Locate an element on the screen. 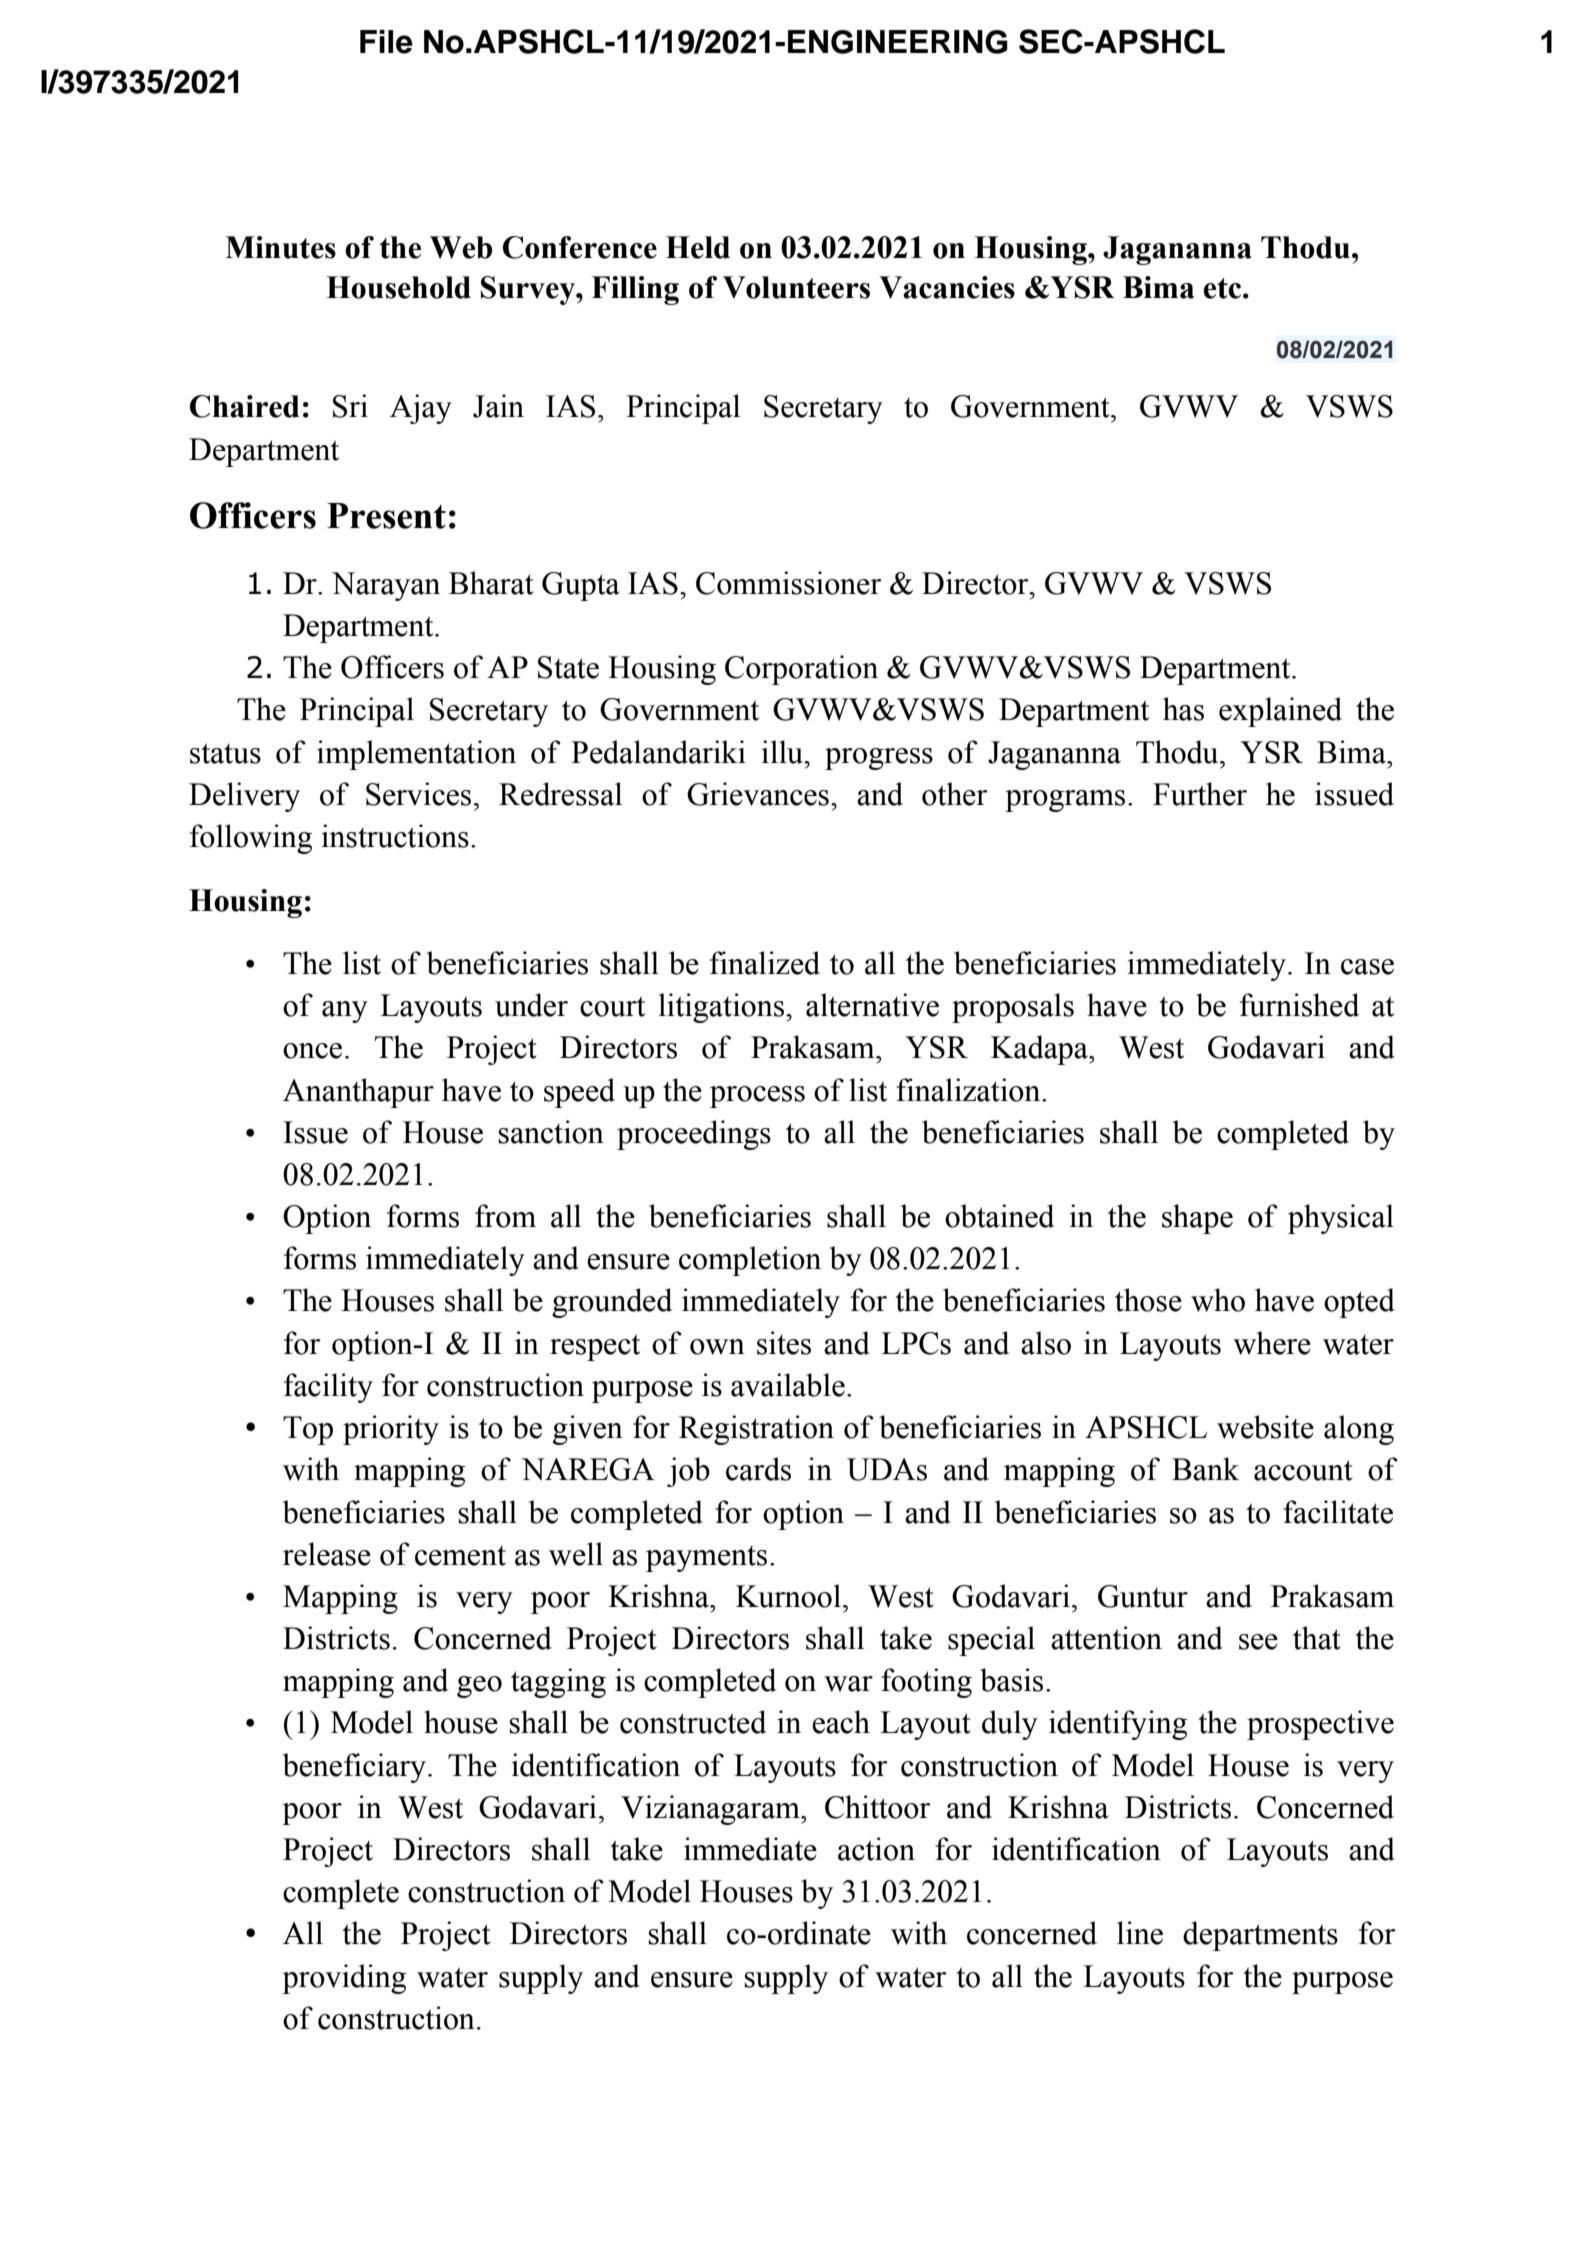 The height and width of the screenshot is (2241, 1584). line is located at coordinates (1140, 1933).
